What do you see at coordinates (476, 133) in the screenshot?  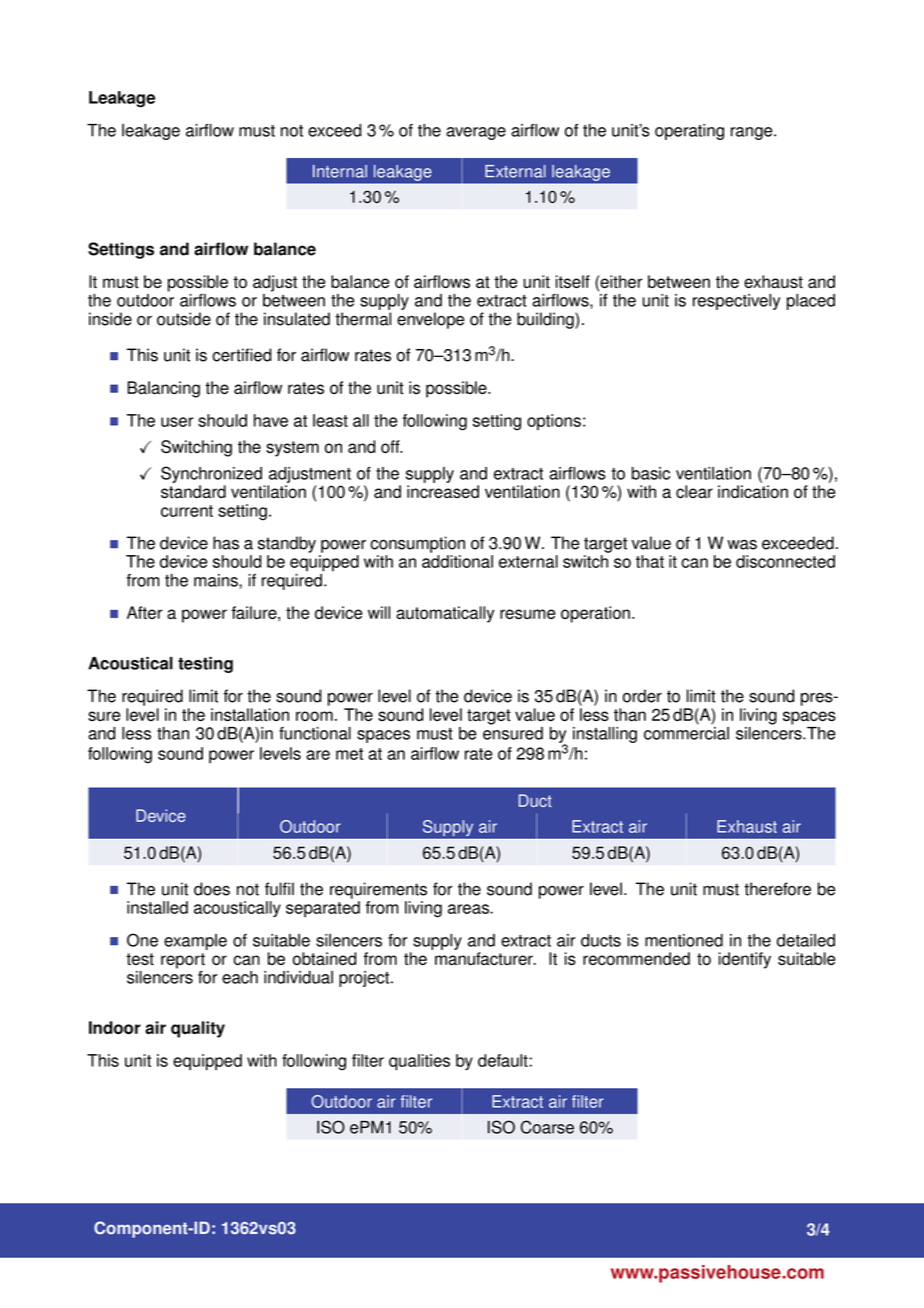 I see `average` at bounding box center [476, 133].
